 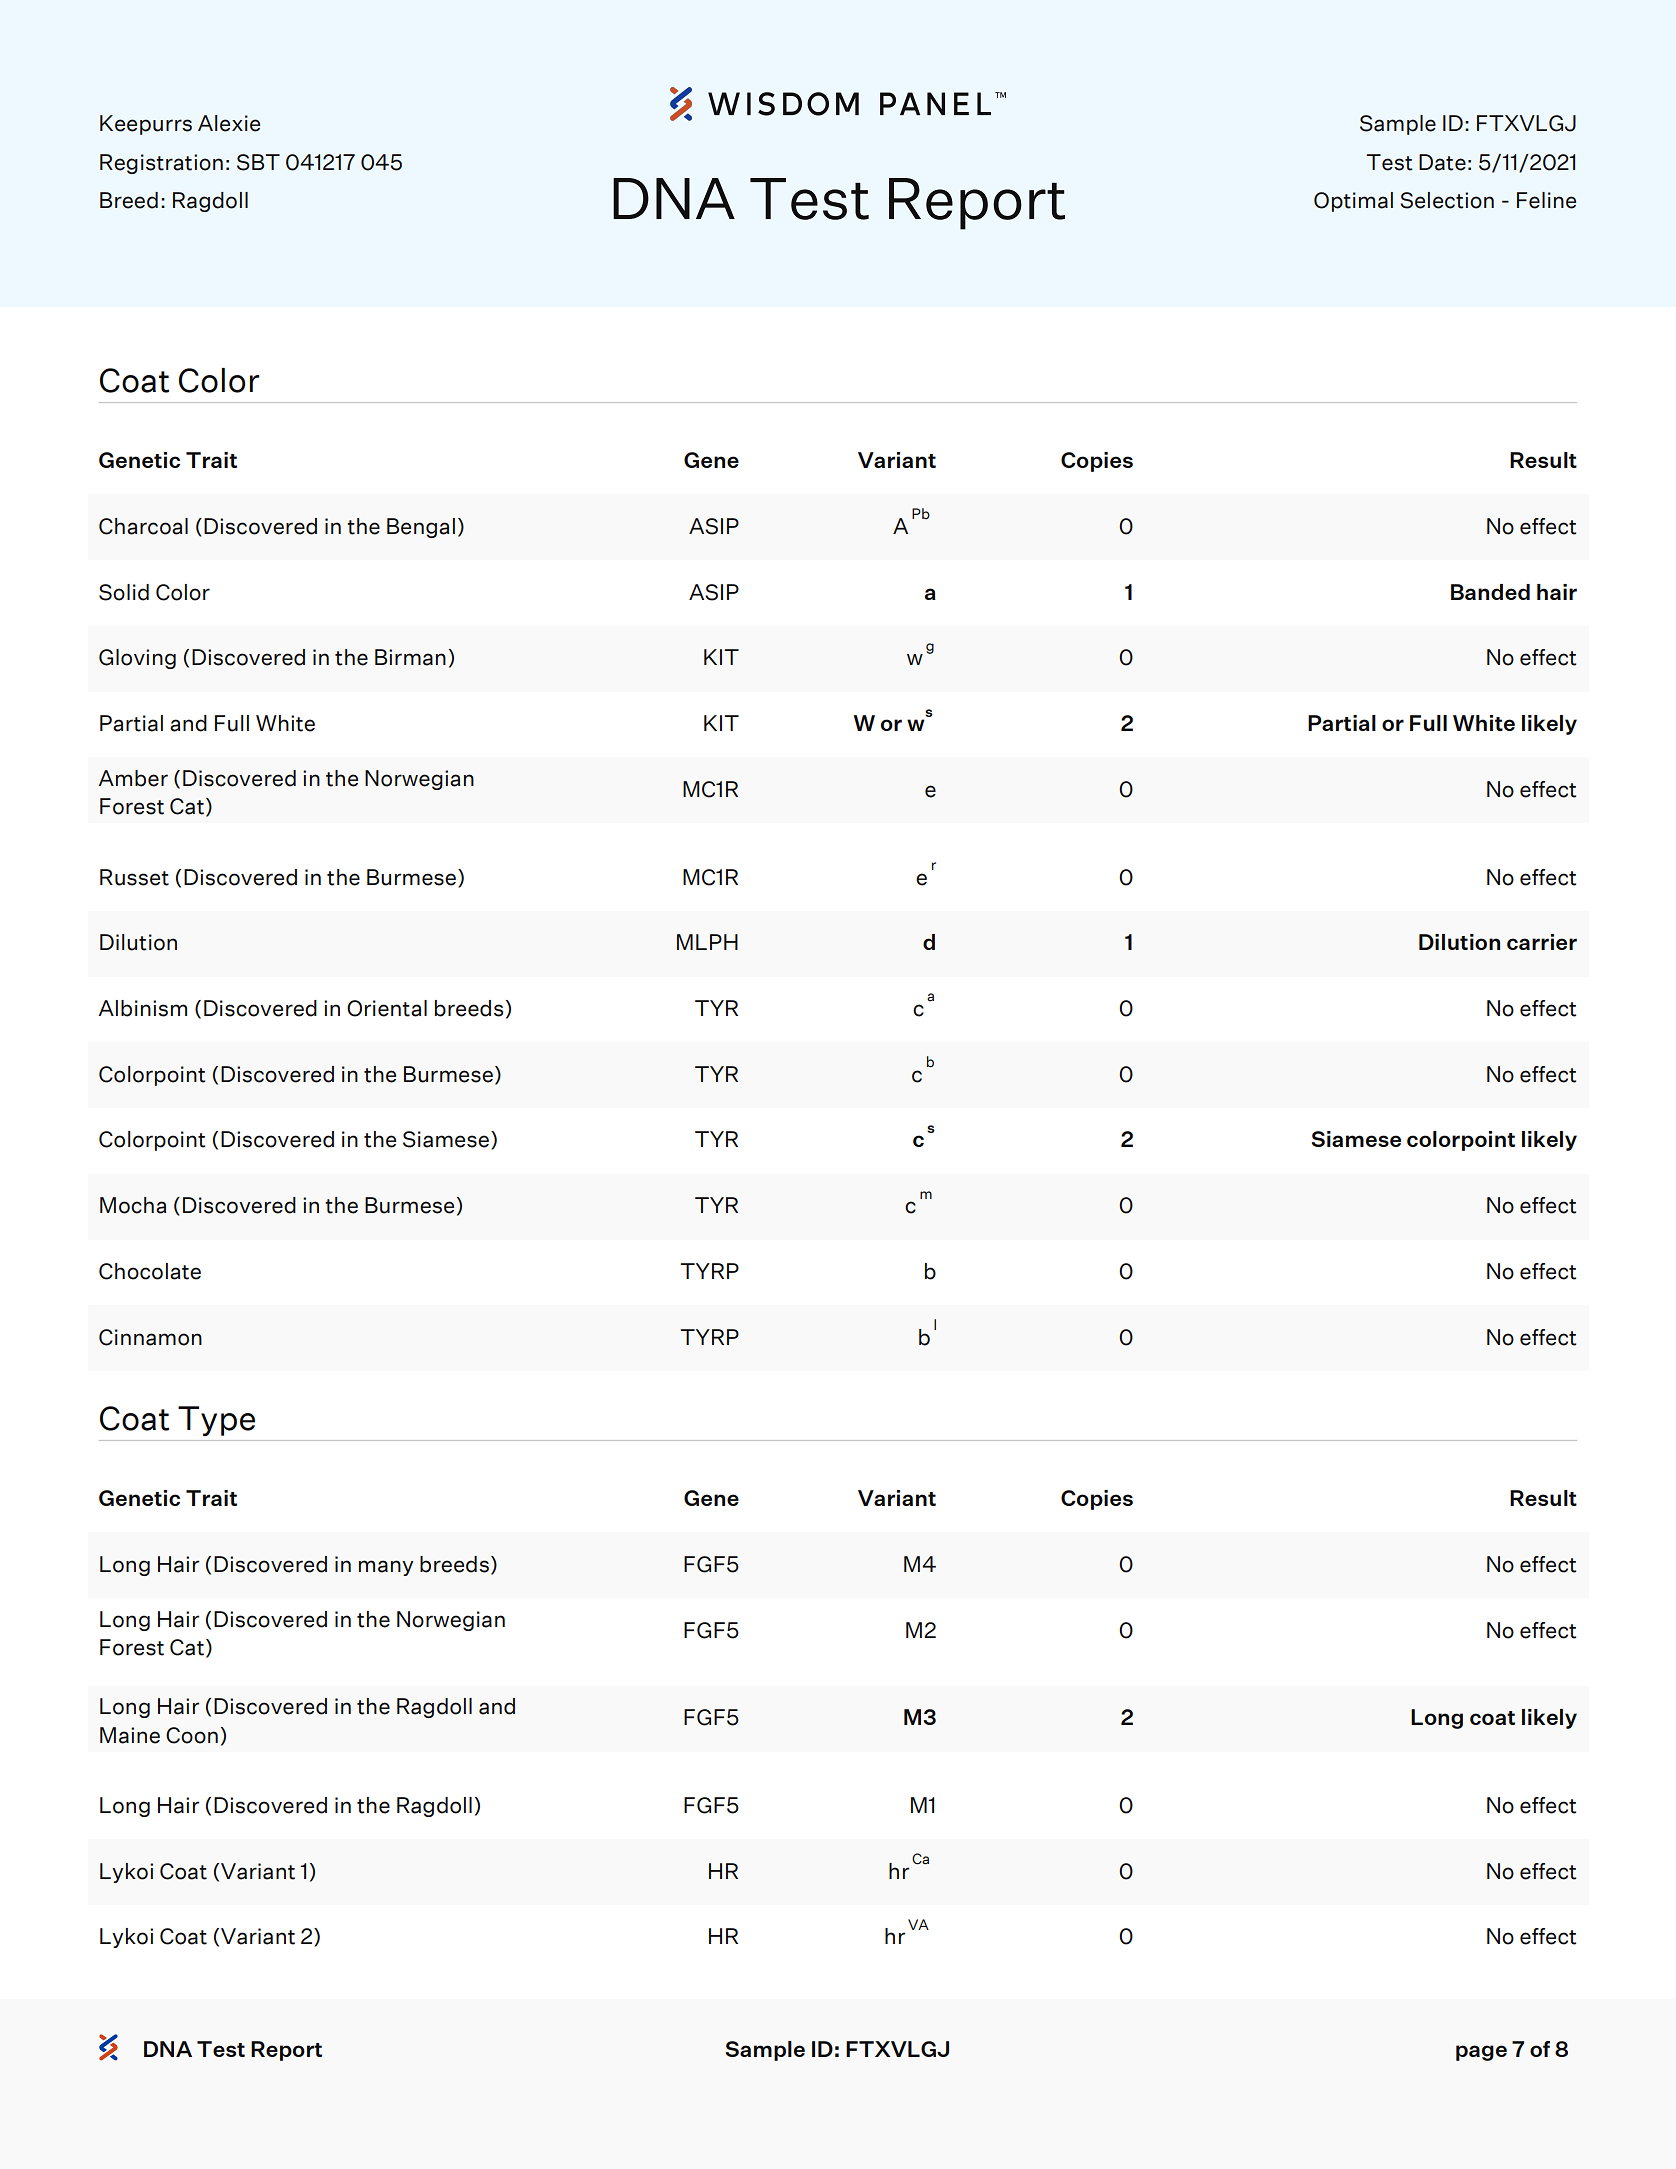 What do you see at coordinates (387, 1008) in the page?
I see `Oriental` at bounding box center [387, 1008].
